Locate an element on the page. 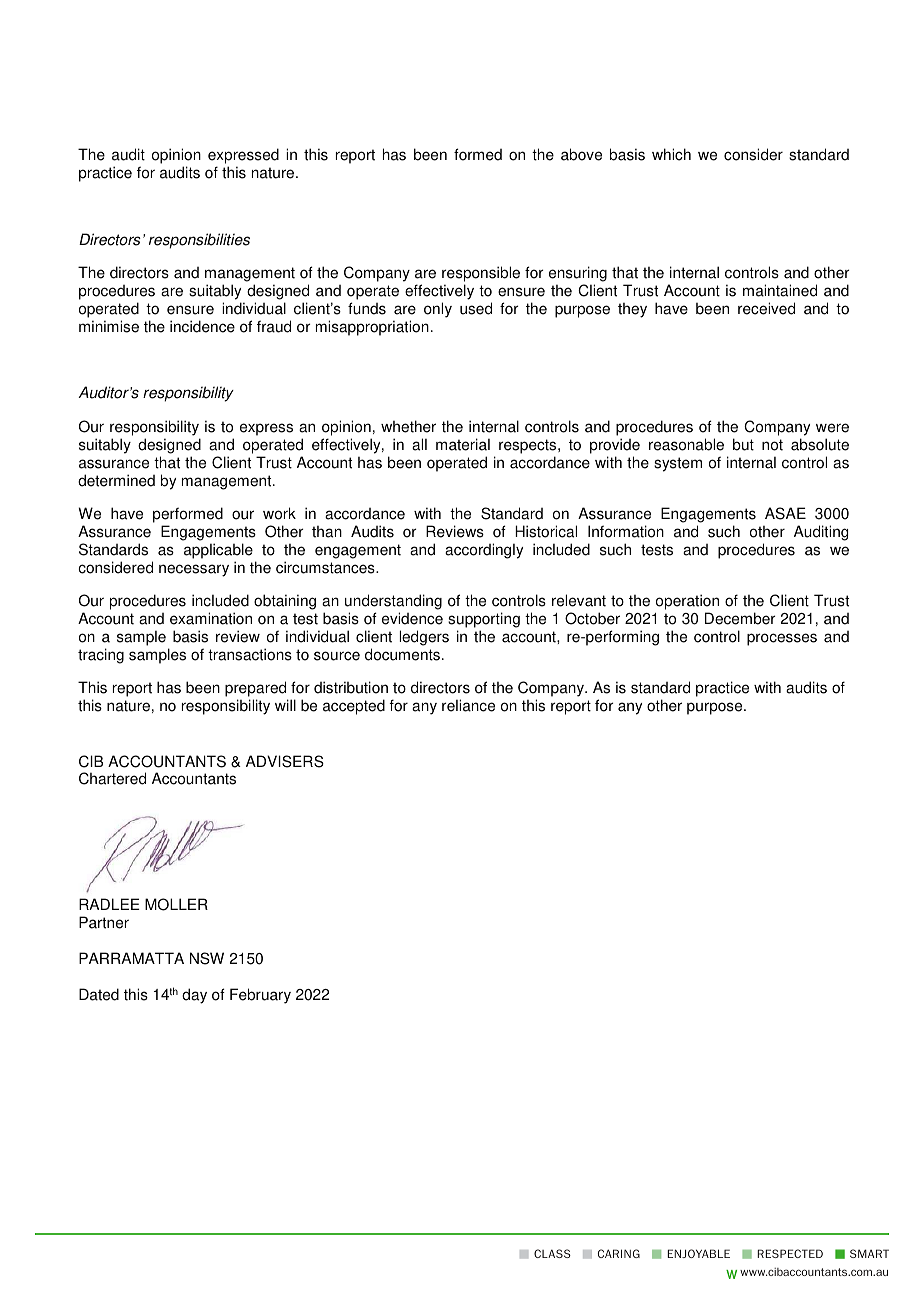 The height and width of the page is (1308, 924). February is located at coordinates (260, 996).
